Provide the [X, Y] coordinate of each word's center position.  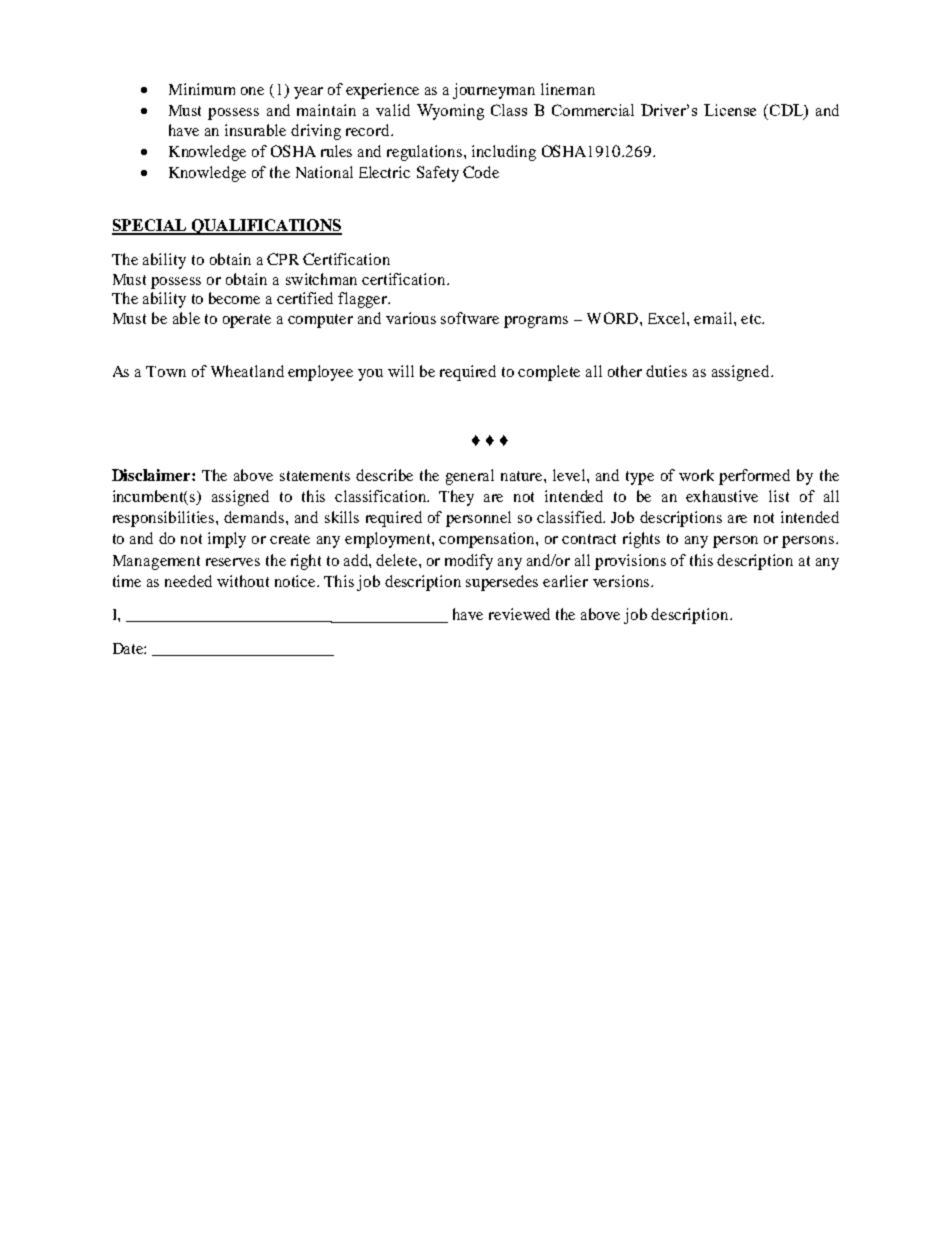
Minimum [202, 89]
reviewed [519, 614]
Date [129, 648]
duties [666, 371]
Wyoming [450, 112]
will [401, 371]
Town [166, 371]
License [730, 110]
